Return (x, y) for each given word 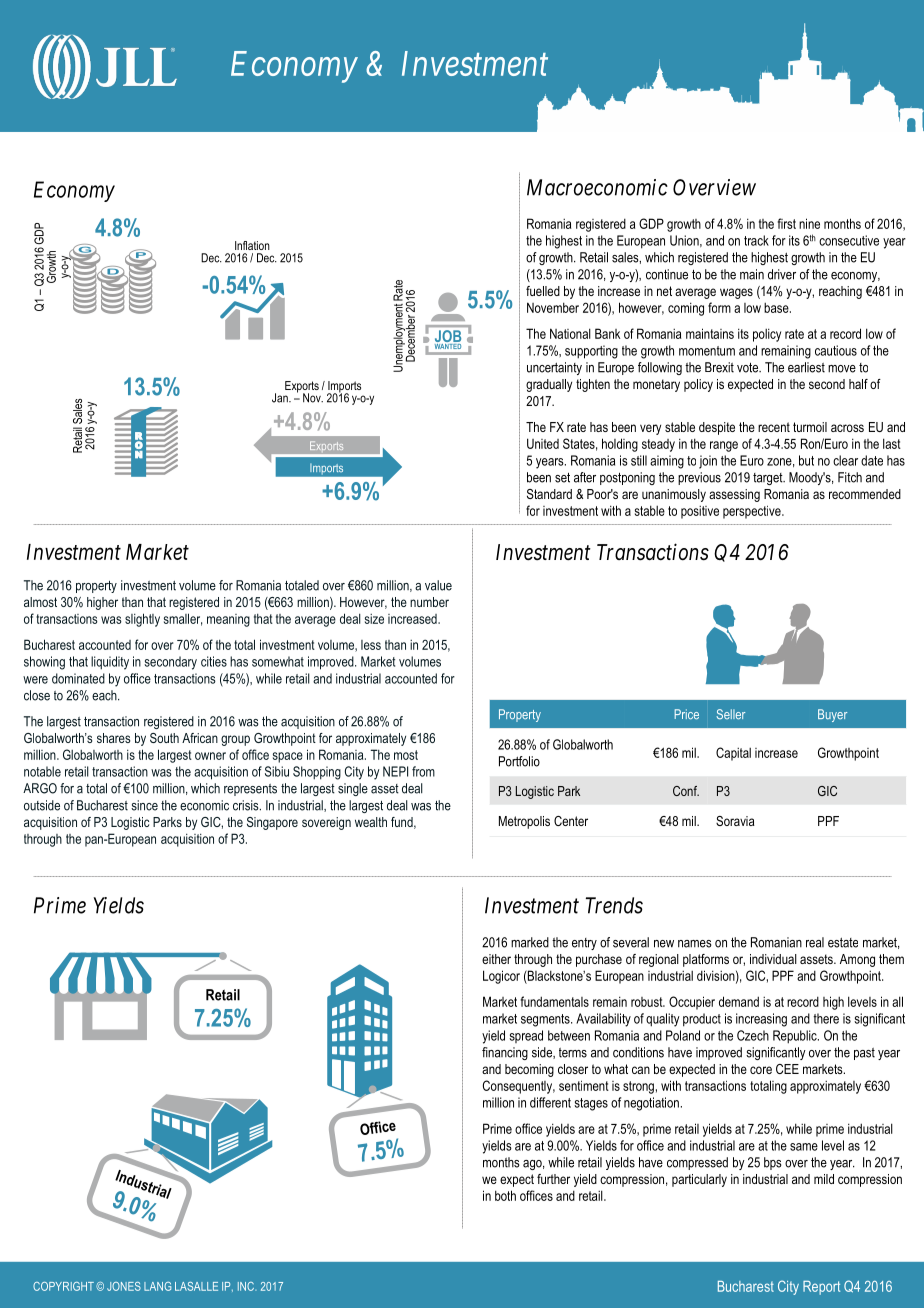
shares (113, 738)
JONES (124, 1286)
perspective (753, 512)
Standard (549, 494)
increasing (761, 1020)
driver (782, 274)
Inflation (252, 245)
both (505, 1195)
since (144, 805)
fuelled (543, 291)
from (423, 771)
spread (526, 1036)
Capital (733, 754)
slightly (142, 620)
